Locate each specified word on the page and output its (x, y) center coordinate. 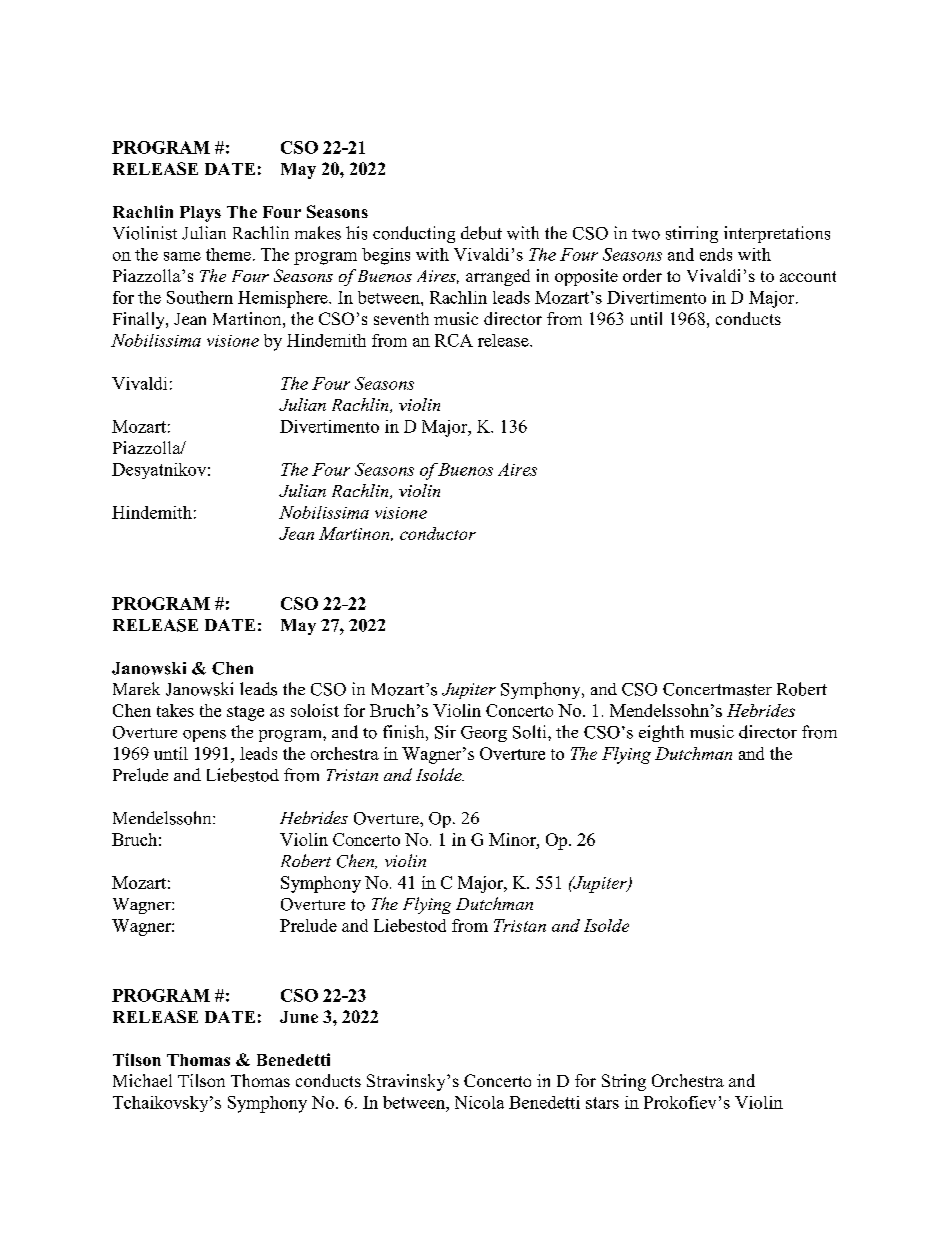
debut (481, 233)
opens (204, 736)
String (624, 1082)
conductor (438, 533)
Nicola (479, 1102)
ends (716, 254)
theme (228, 254)
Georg (484, 734)
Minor (513, 839)
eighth (661, 733)
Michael (142, 1080)
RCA (454, 340)
